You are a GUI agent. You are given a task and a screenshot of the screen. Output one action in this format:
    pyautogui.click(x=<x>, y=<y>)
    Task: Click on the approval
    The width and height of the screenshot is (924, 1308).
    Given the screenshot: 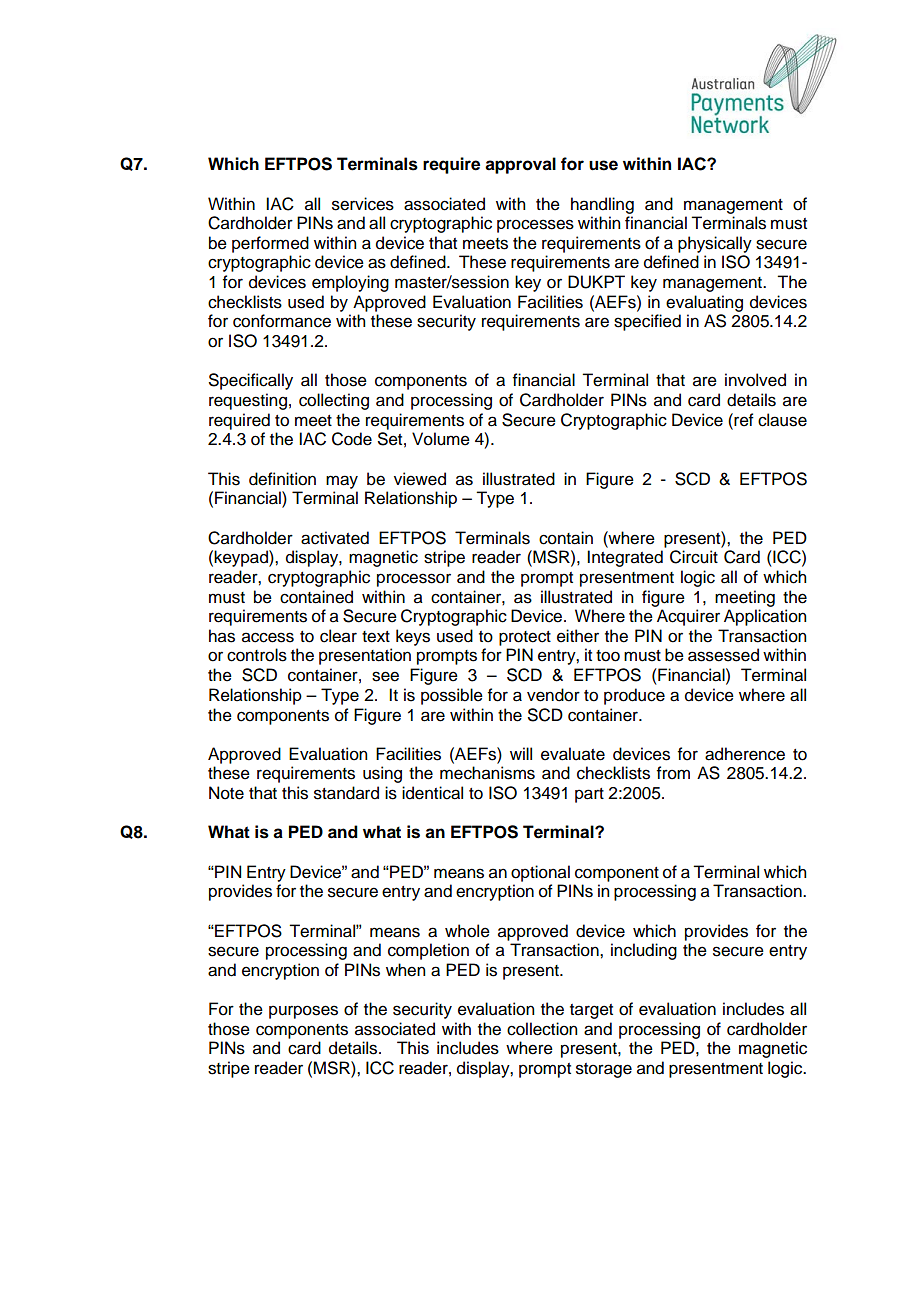 What is the action you would take?
    pyautogui.click(x=520, y=165)
